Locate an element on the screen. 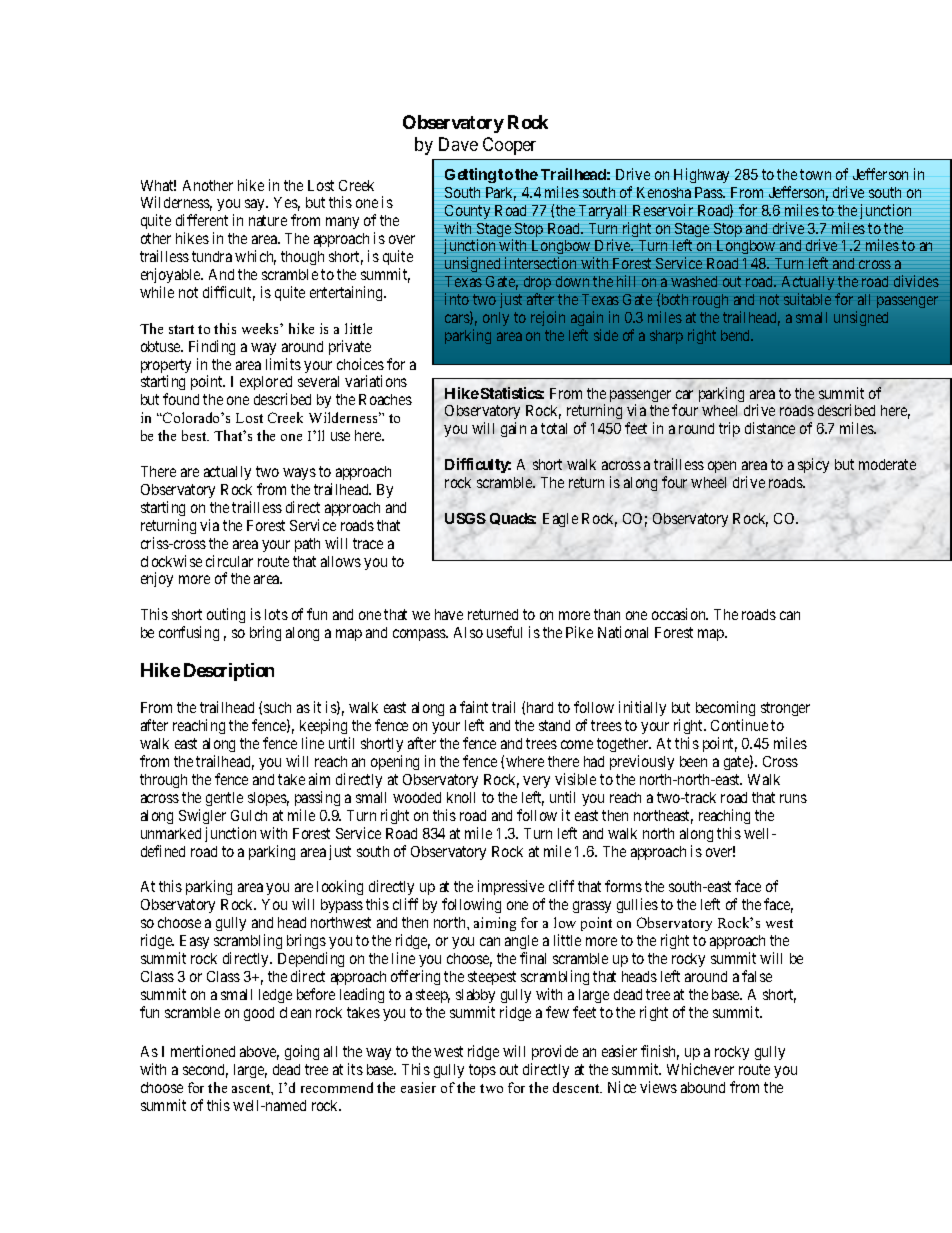  occasion is located at coordinates (680, 614).
